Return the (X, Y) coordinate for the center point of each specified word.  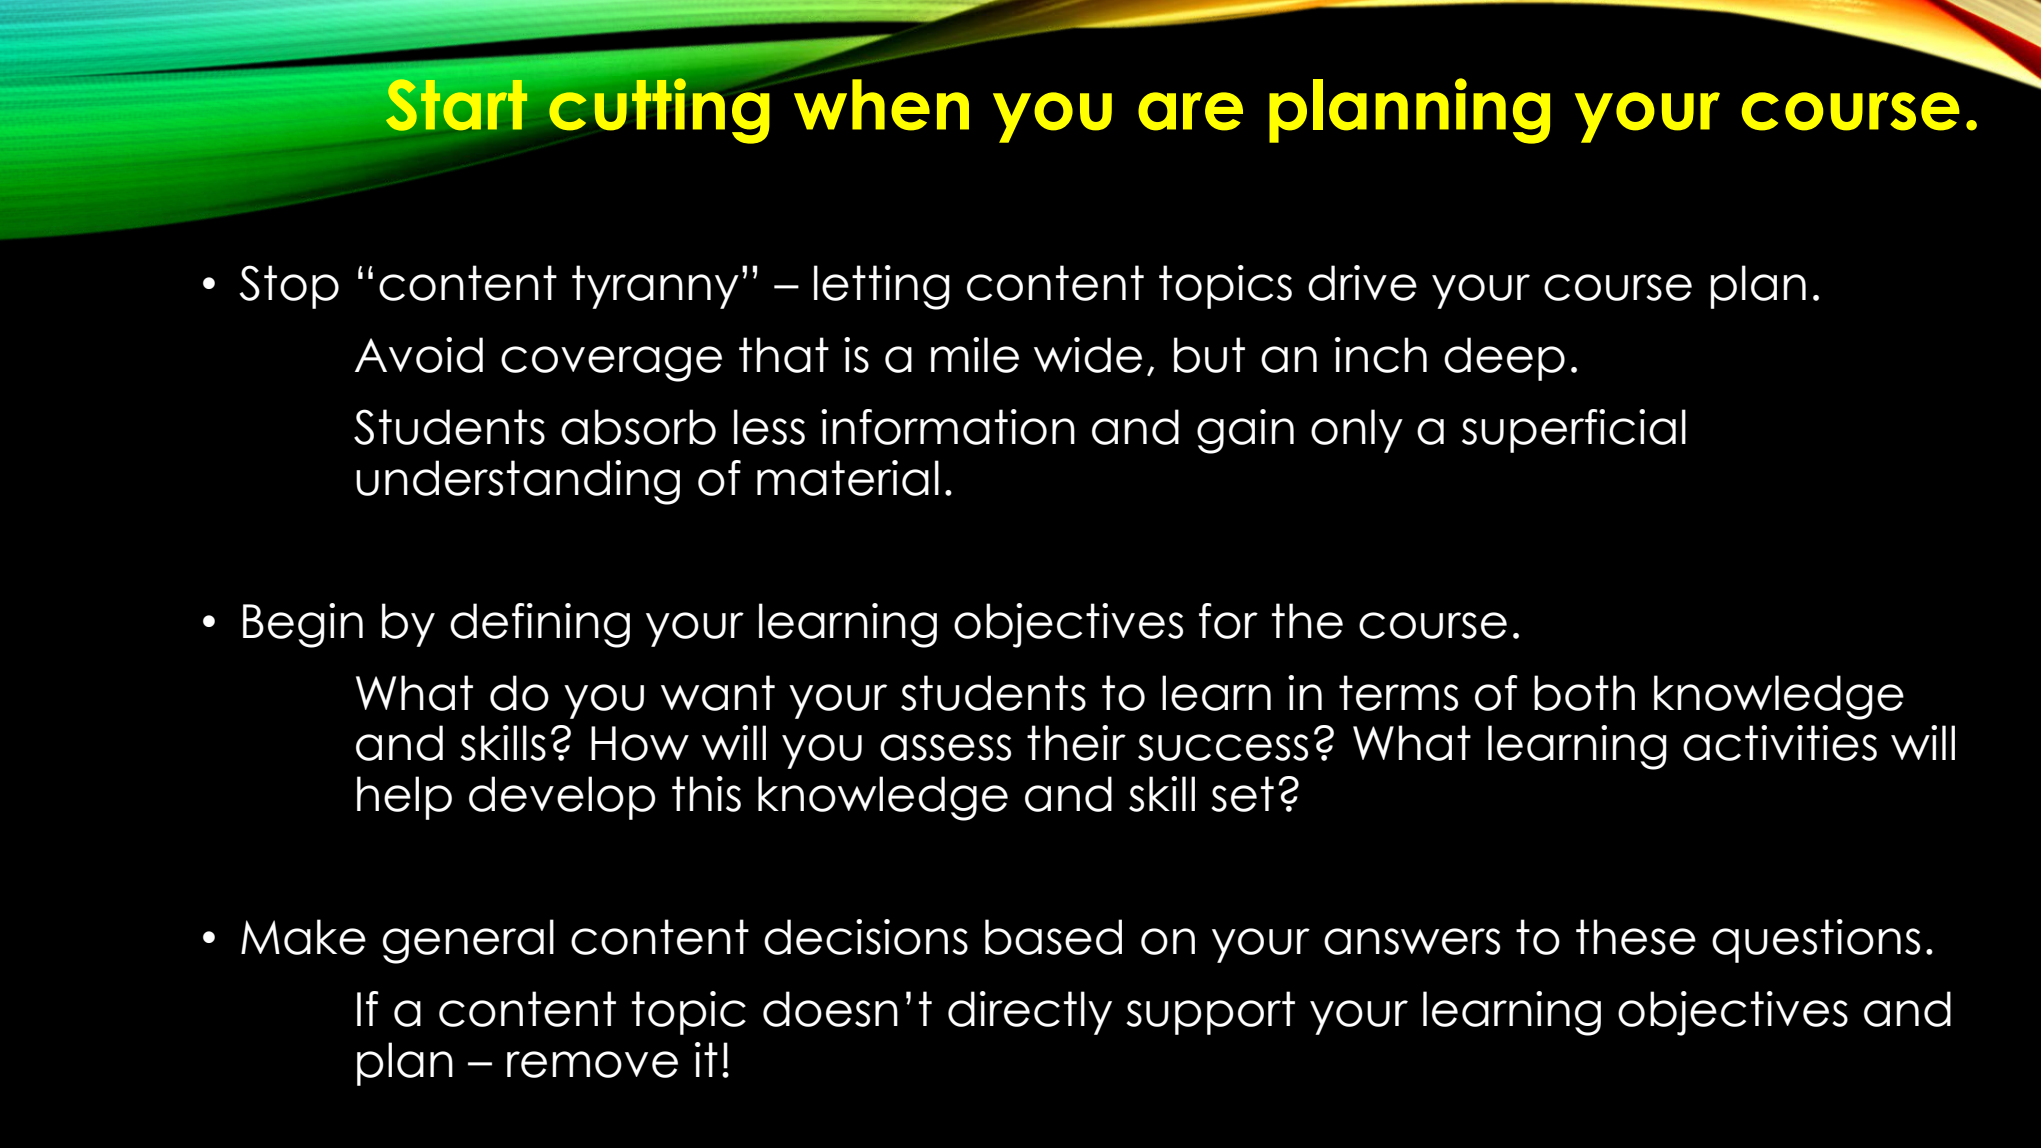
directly (1030, 1013)
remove (592, 1064)
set (1242, 794)
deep (1504, 359)
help (404, 798)
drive (1362, 283)
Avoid (419, 355)
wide (1088, 355)
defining (540, 625)
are (1190, 111)
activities (1780, 743)
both (1584, 693)
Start (456, 105)
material (848, 478)
